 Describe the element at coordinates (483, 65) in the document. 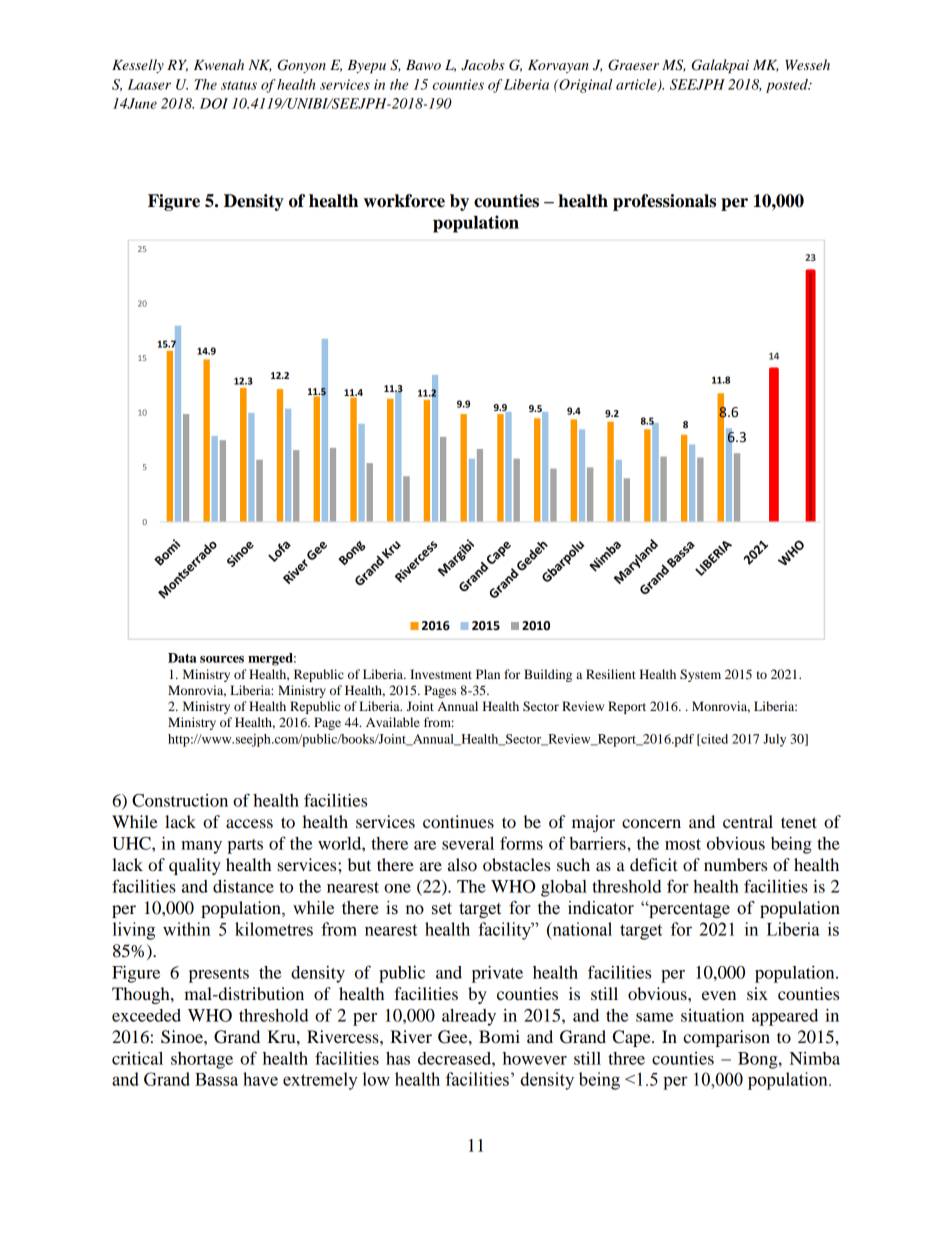

I see `Jacobs` at that location.
